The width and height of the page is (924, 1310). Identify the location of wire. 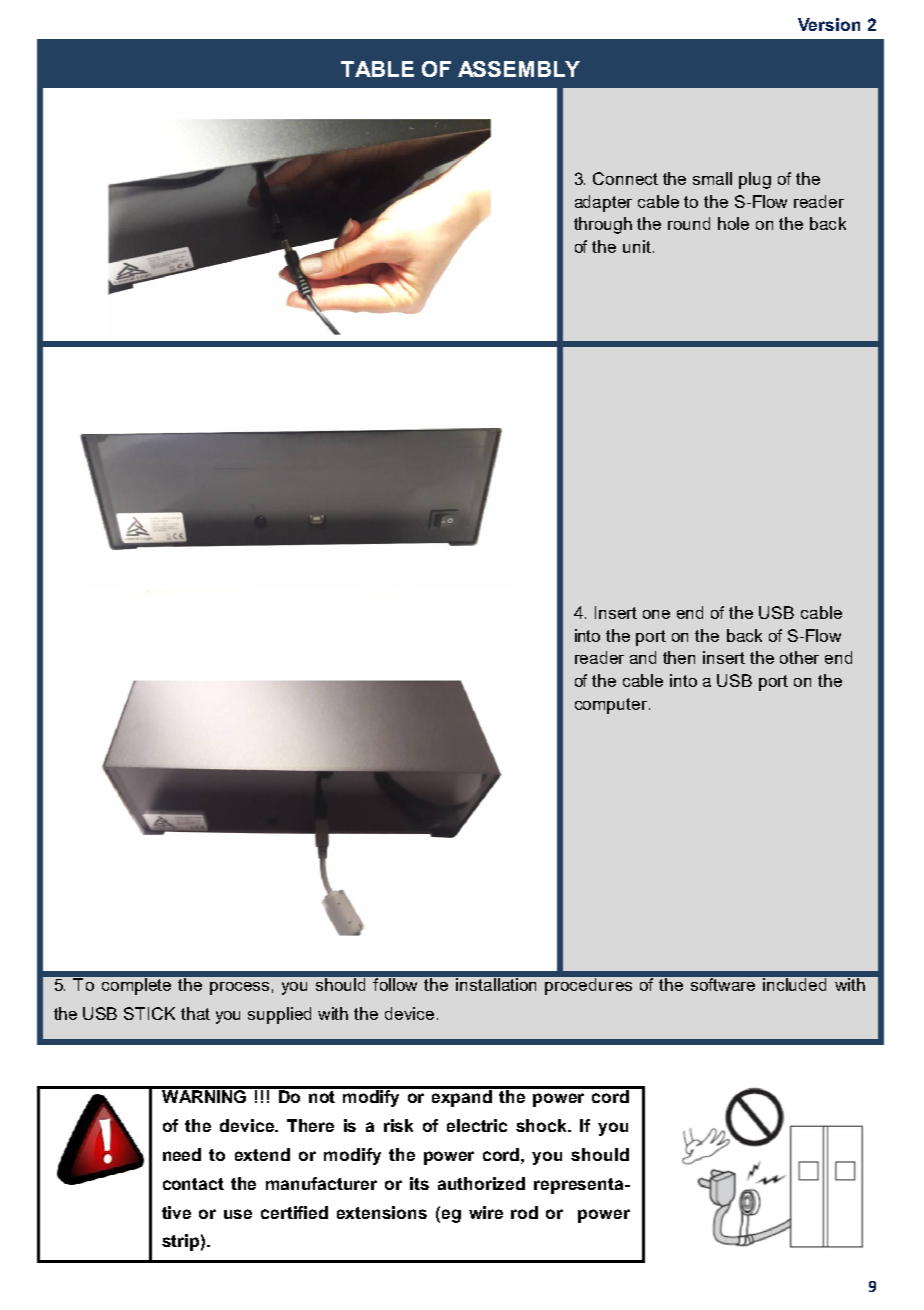
(486, 1212).
